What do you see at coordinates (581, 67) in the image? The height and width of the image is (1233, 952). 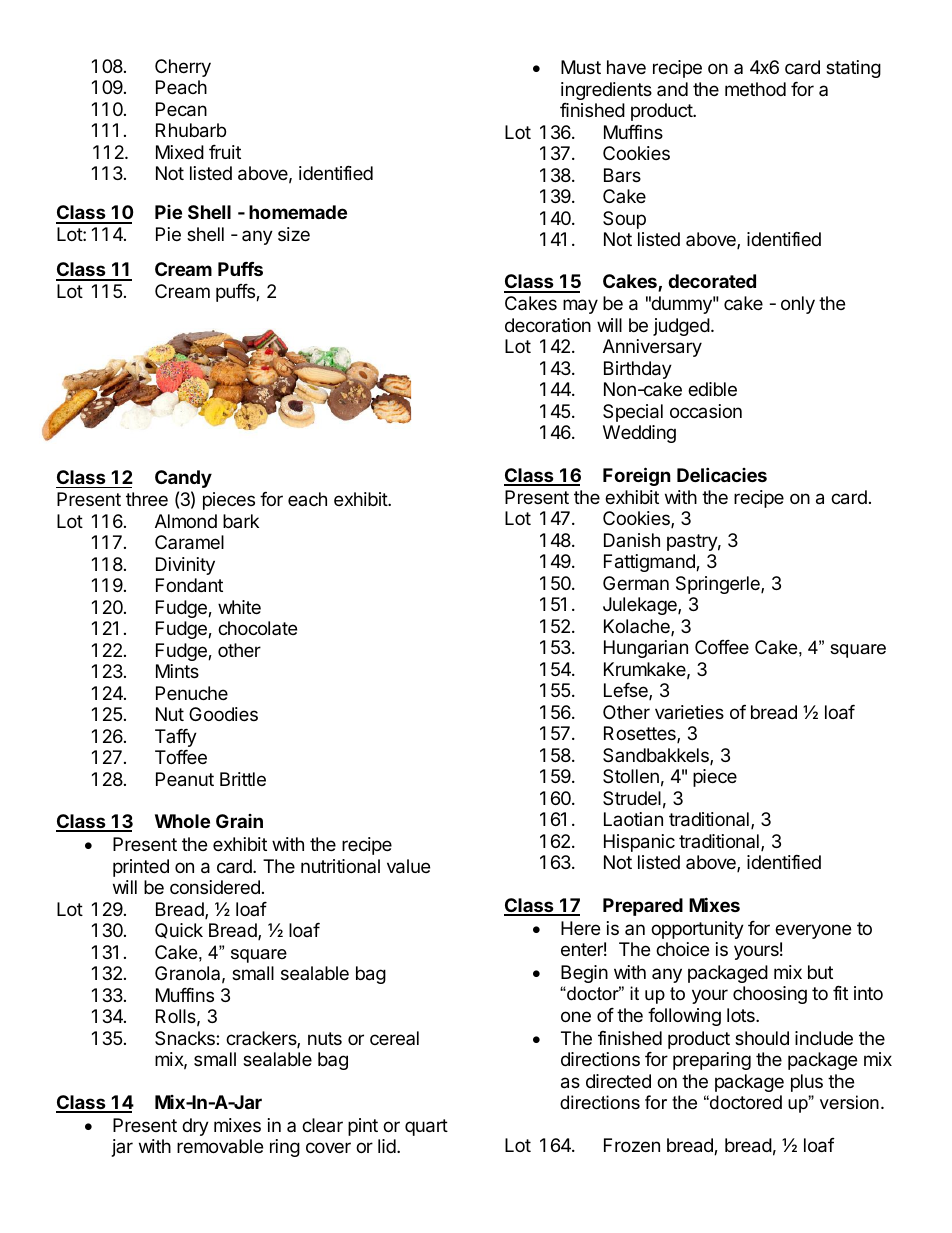 I see `Must` at bounding box center [581, 67].
